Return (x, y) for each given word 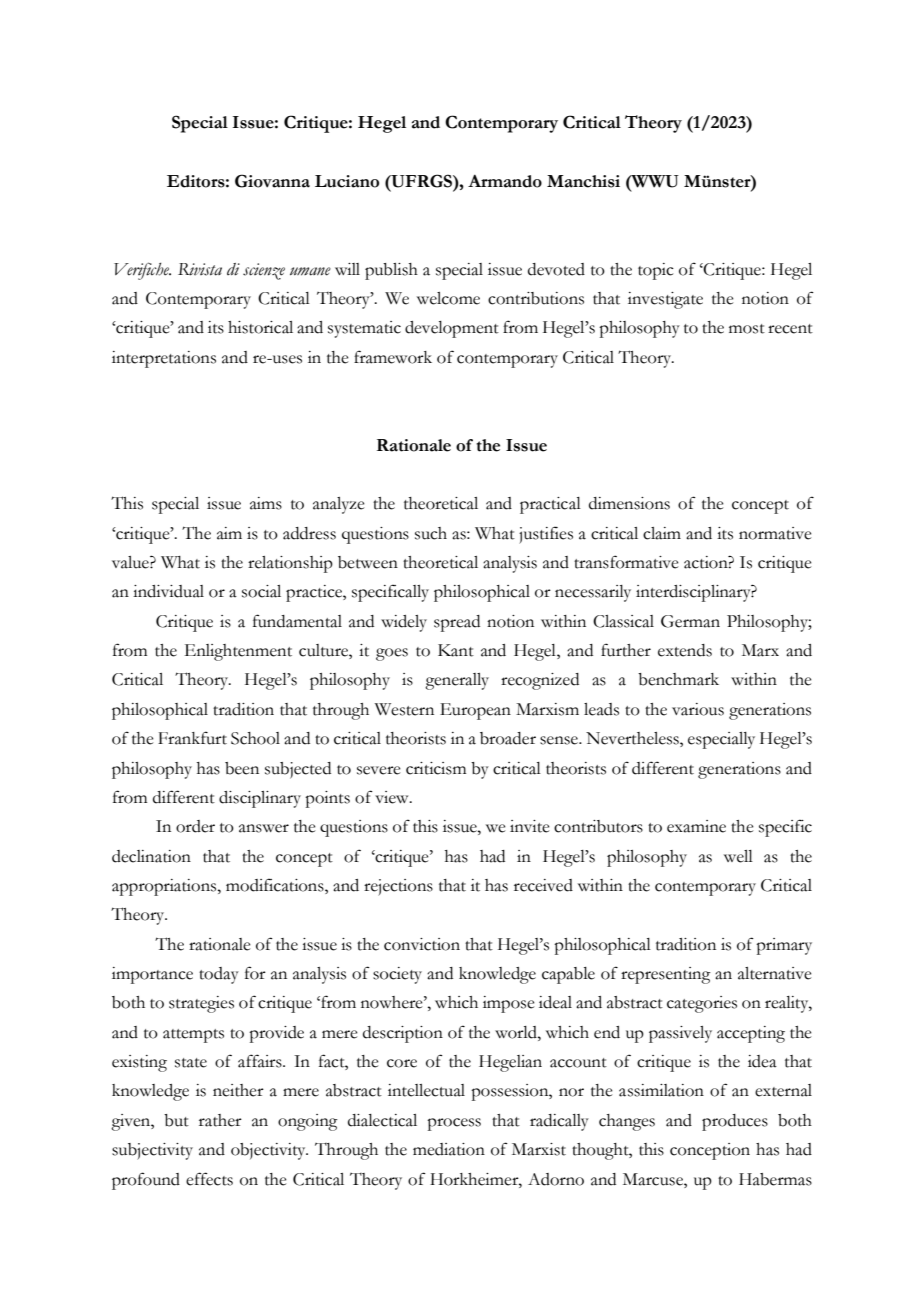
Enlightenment (238, 652)
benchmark (678, 679)
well (738, 856)
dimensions (629, 503)
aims (266, 503)
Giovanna (272, 181)
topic (656, 271)
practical (550, 505)
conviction (422, 944)
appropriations (165, 887)
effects (209, 1179)
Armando (505, 181)
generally (457, 681)
